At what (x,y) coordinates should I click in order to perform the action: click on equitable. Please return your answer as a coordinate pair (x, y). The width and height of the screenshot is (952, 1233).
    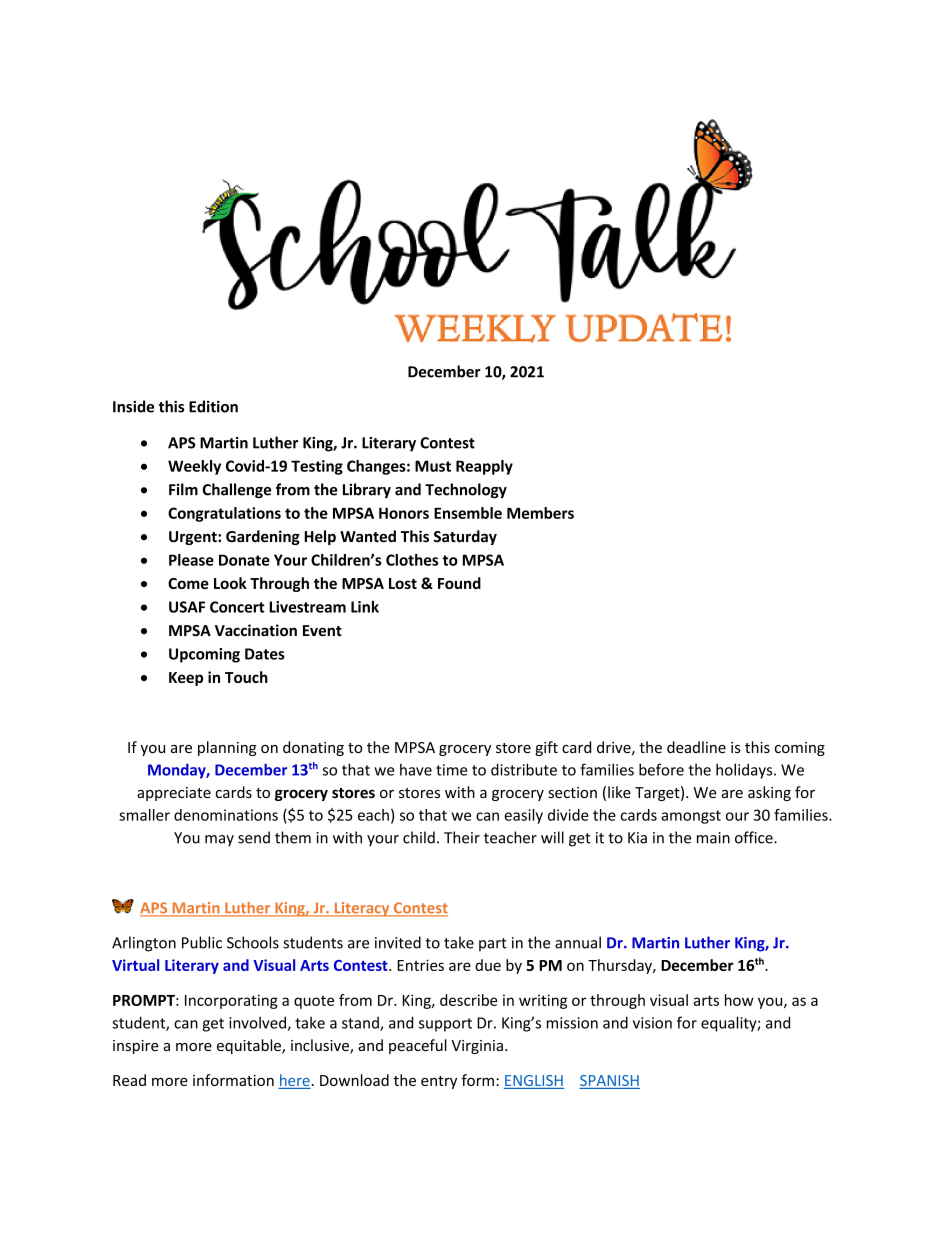
    Looking at the image, I should click on (250, 1046).
